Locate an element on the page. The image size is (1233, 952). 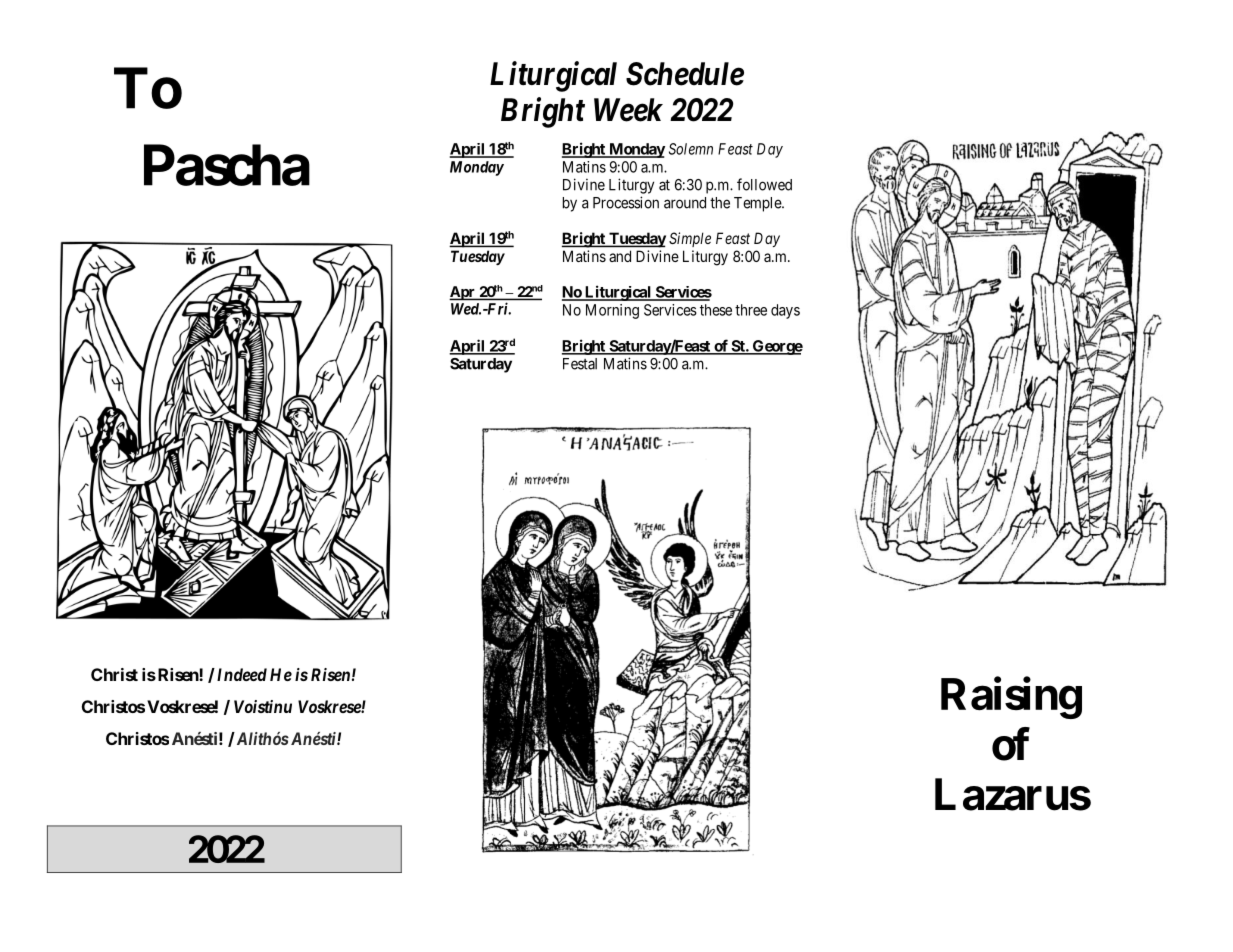
Week is located at coordinates (628, 110).
